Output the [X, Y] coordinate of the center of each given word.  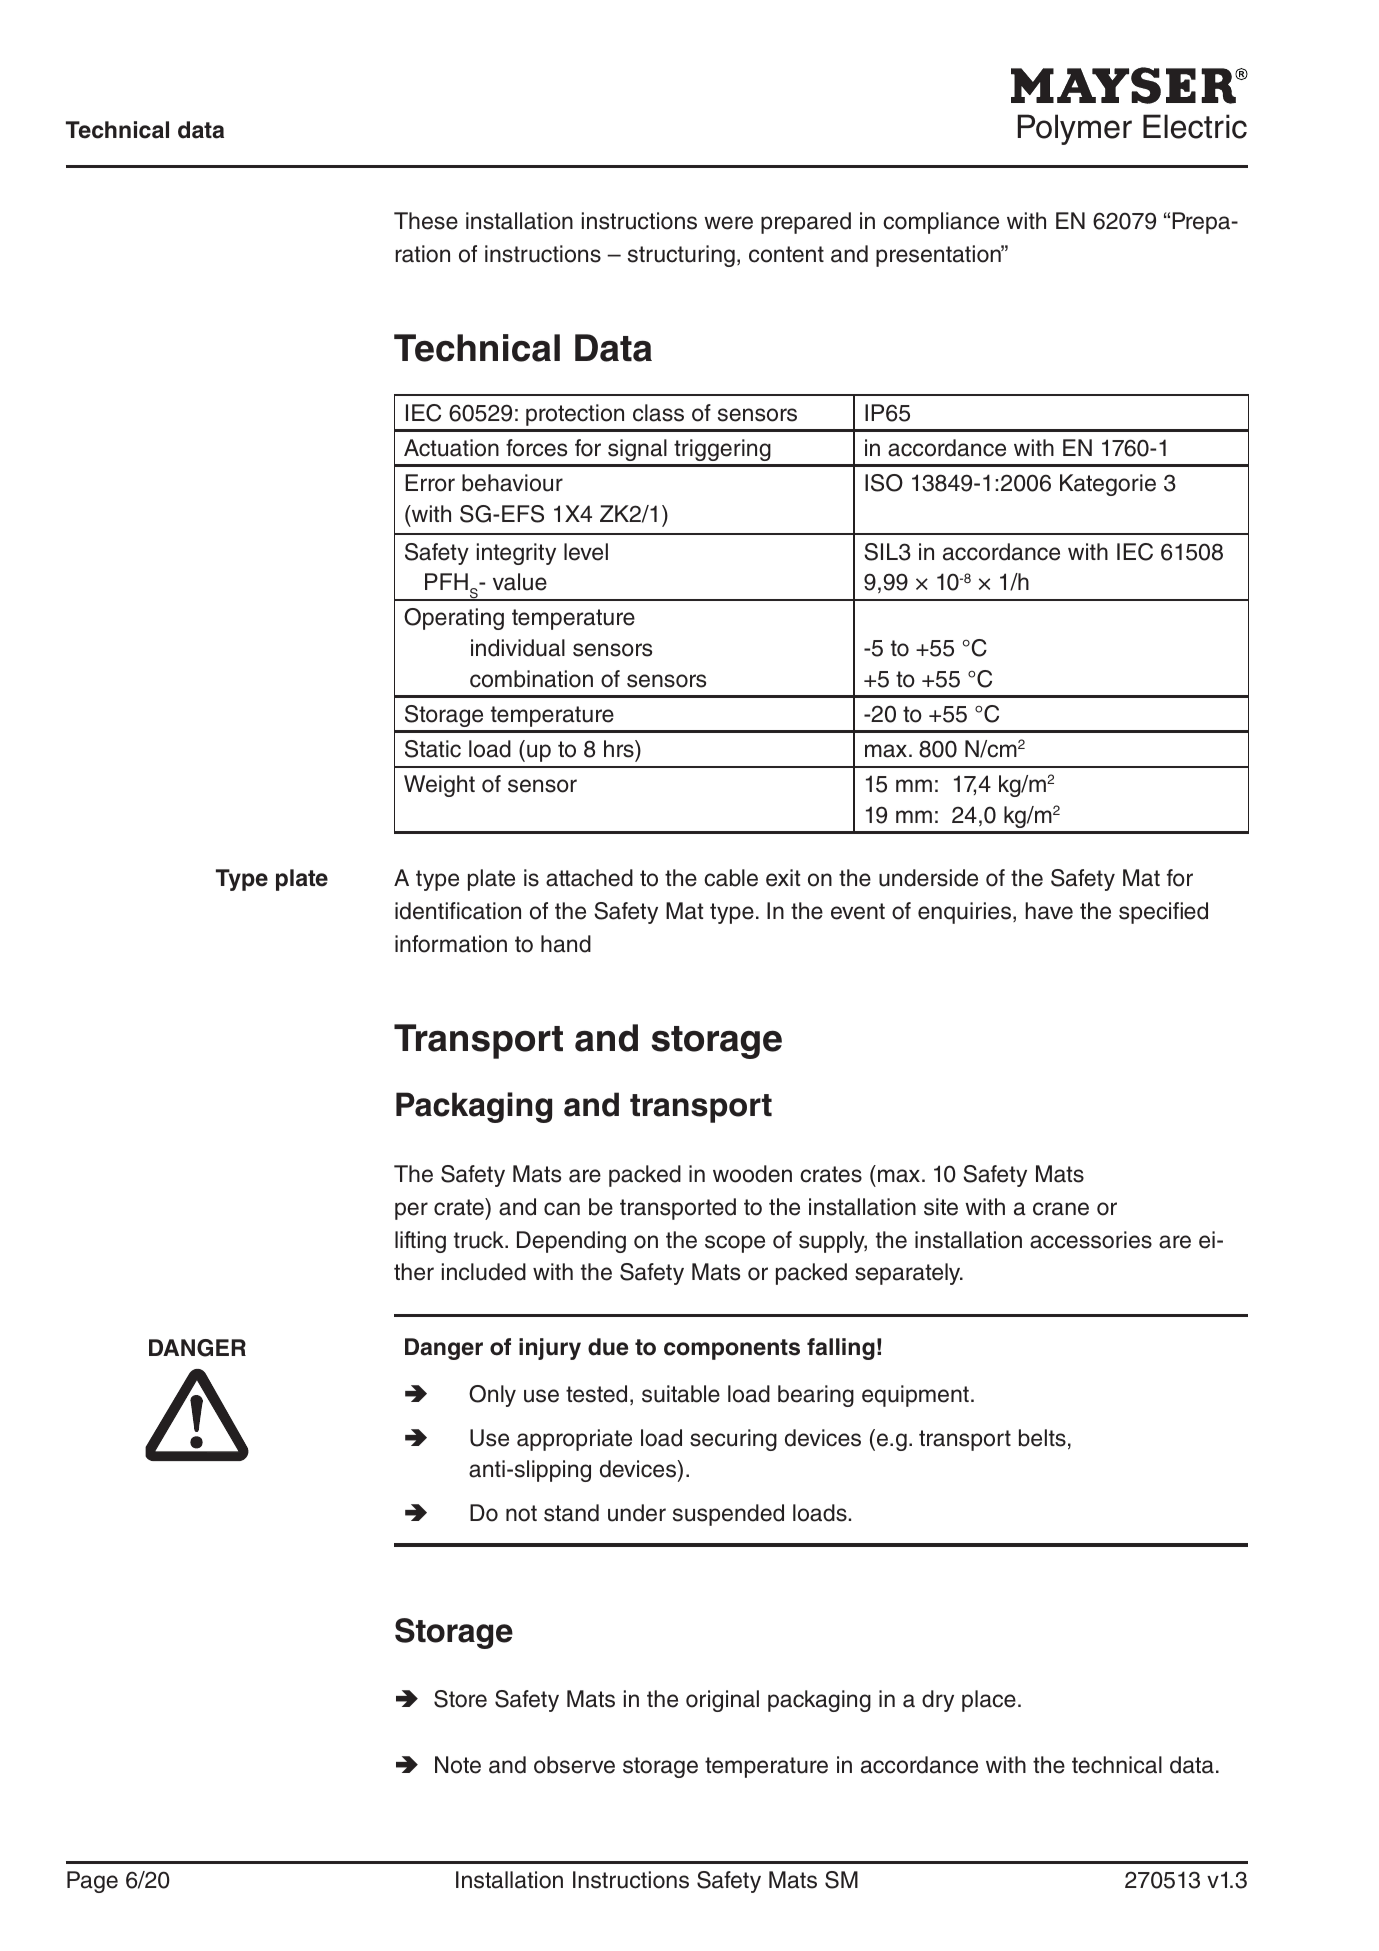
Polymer [1075, 129]
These [426, 221]
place [989, 1701]
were [728, 223]
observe [574, 1765]
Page [92, 1882]
